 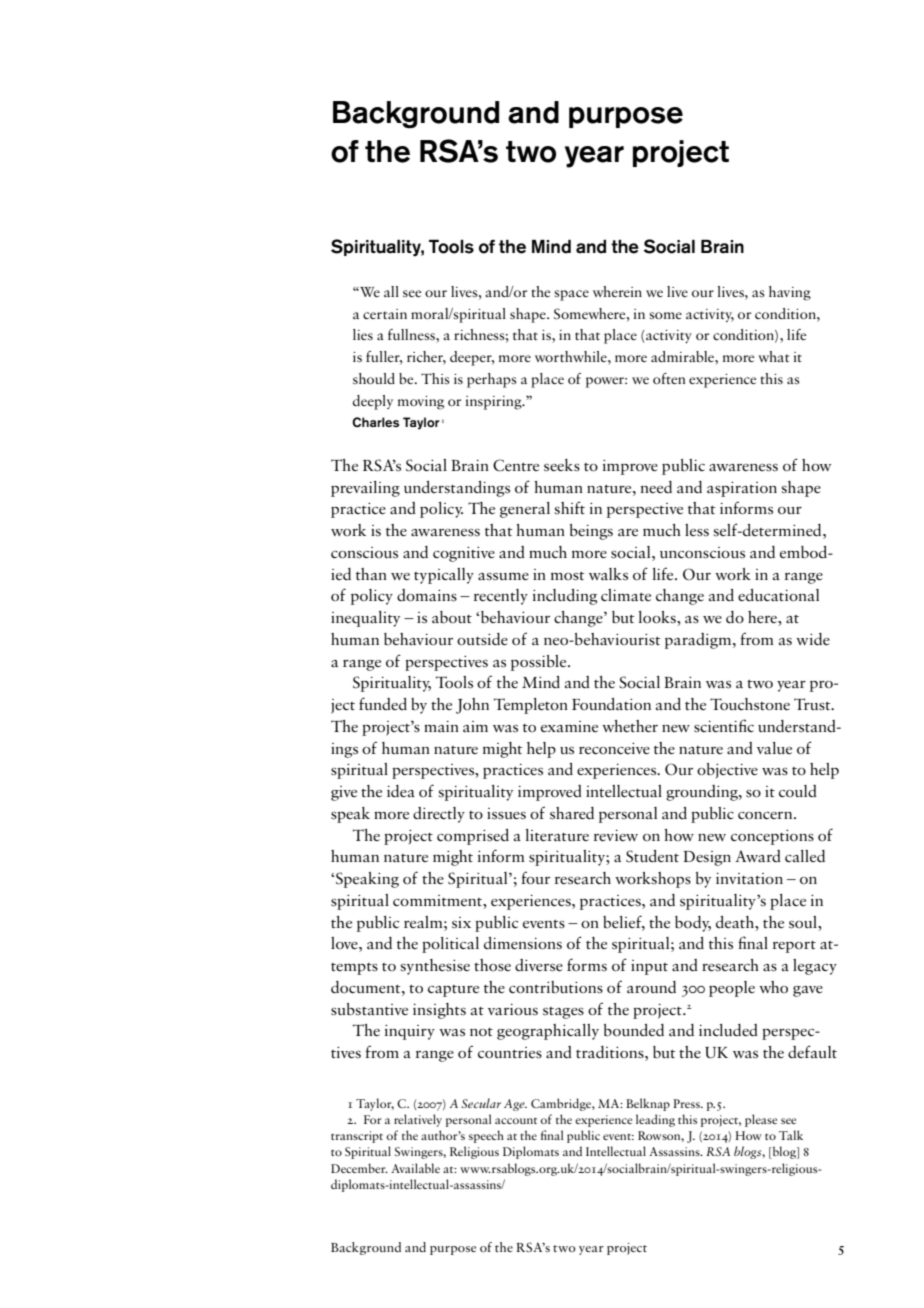 I want to click on space, so click(x=571, y=295).
